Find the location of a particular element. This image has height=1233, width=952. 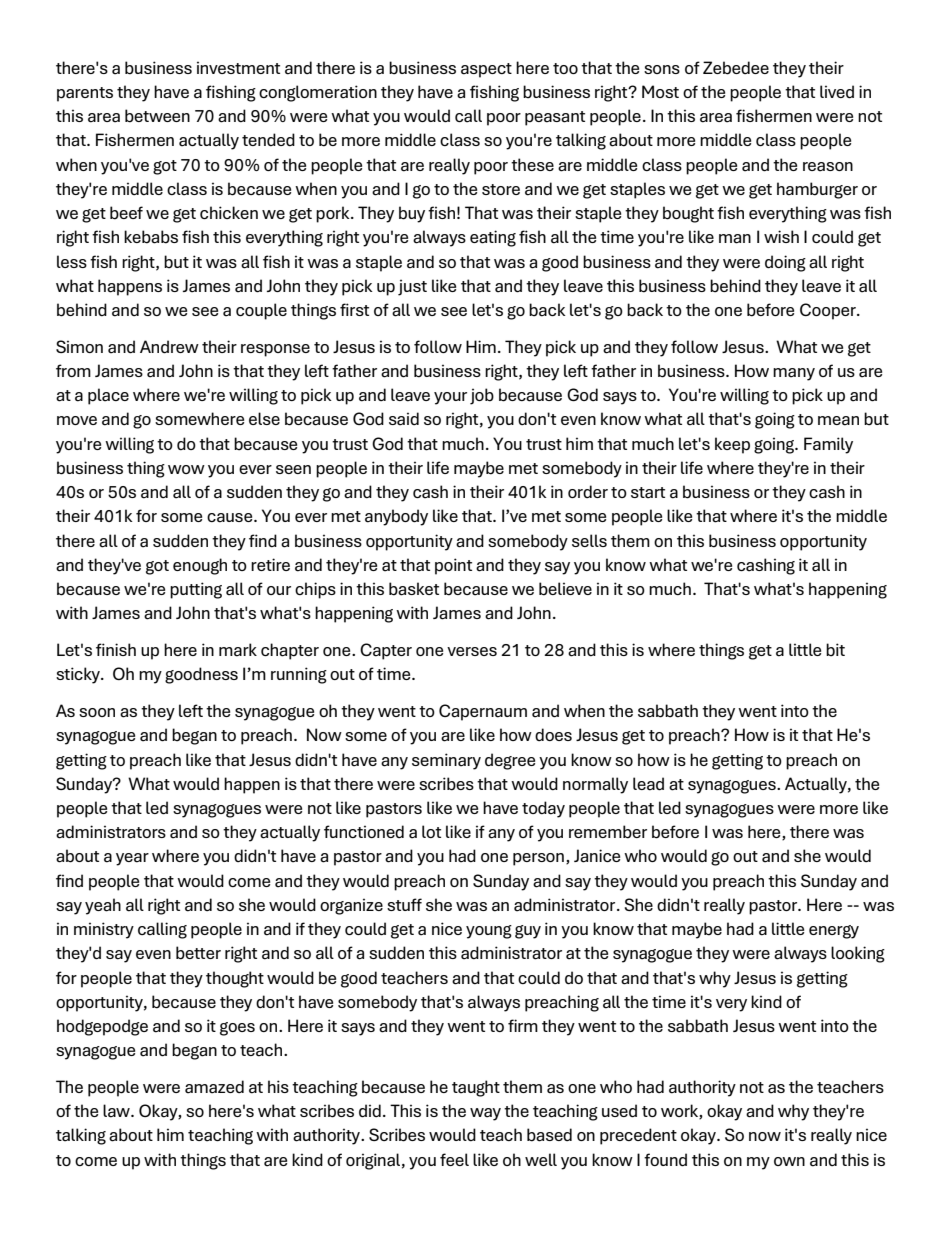

putting is located at coordinates (196, 590).
